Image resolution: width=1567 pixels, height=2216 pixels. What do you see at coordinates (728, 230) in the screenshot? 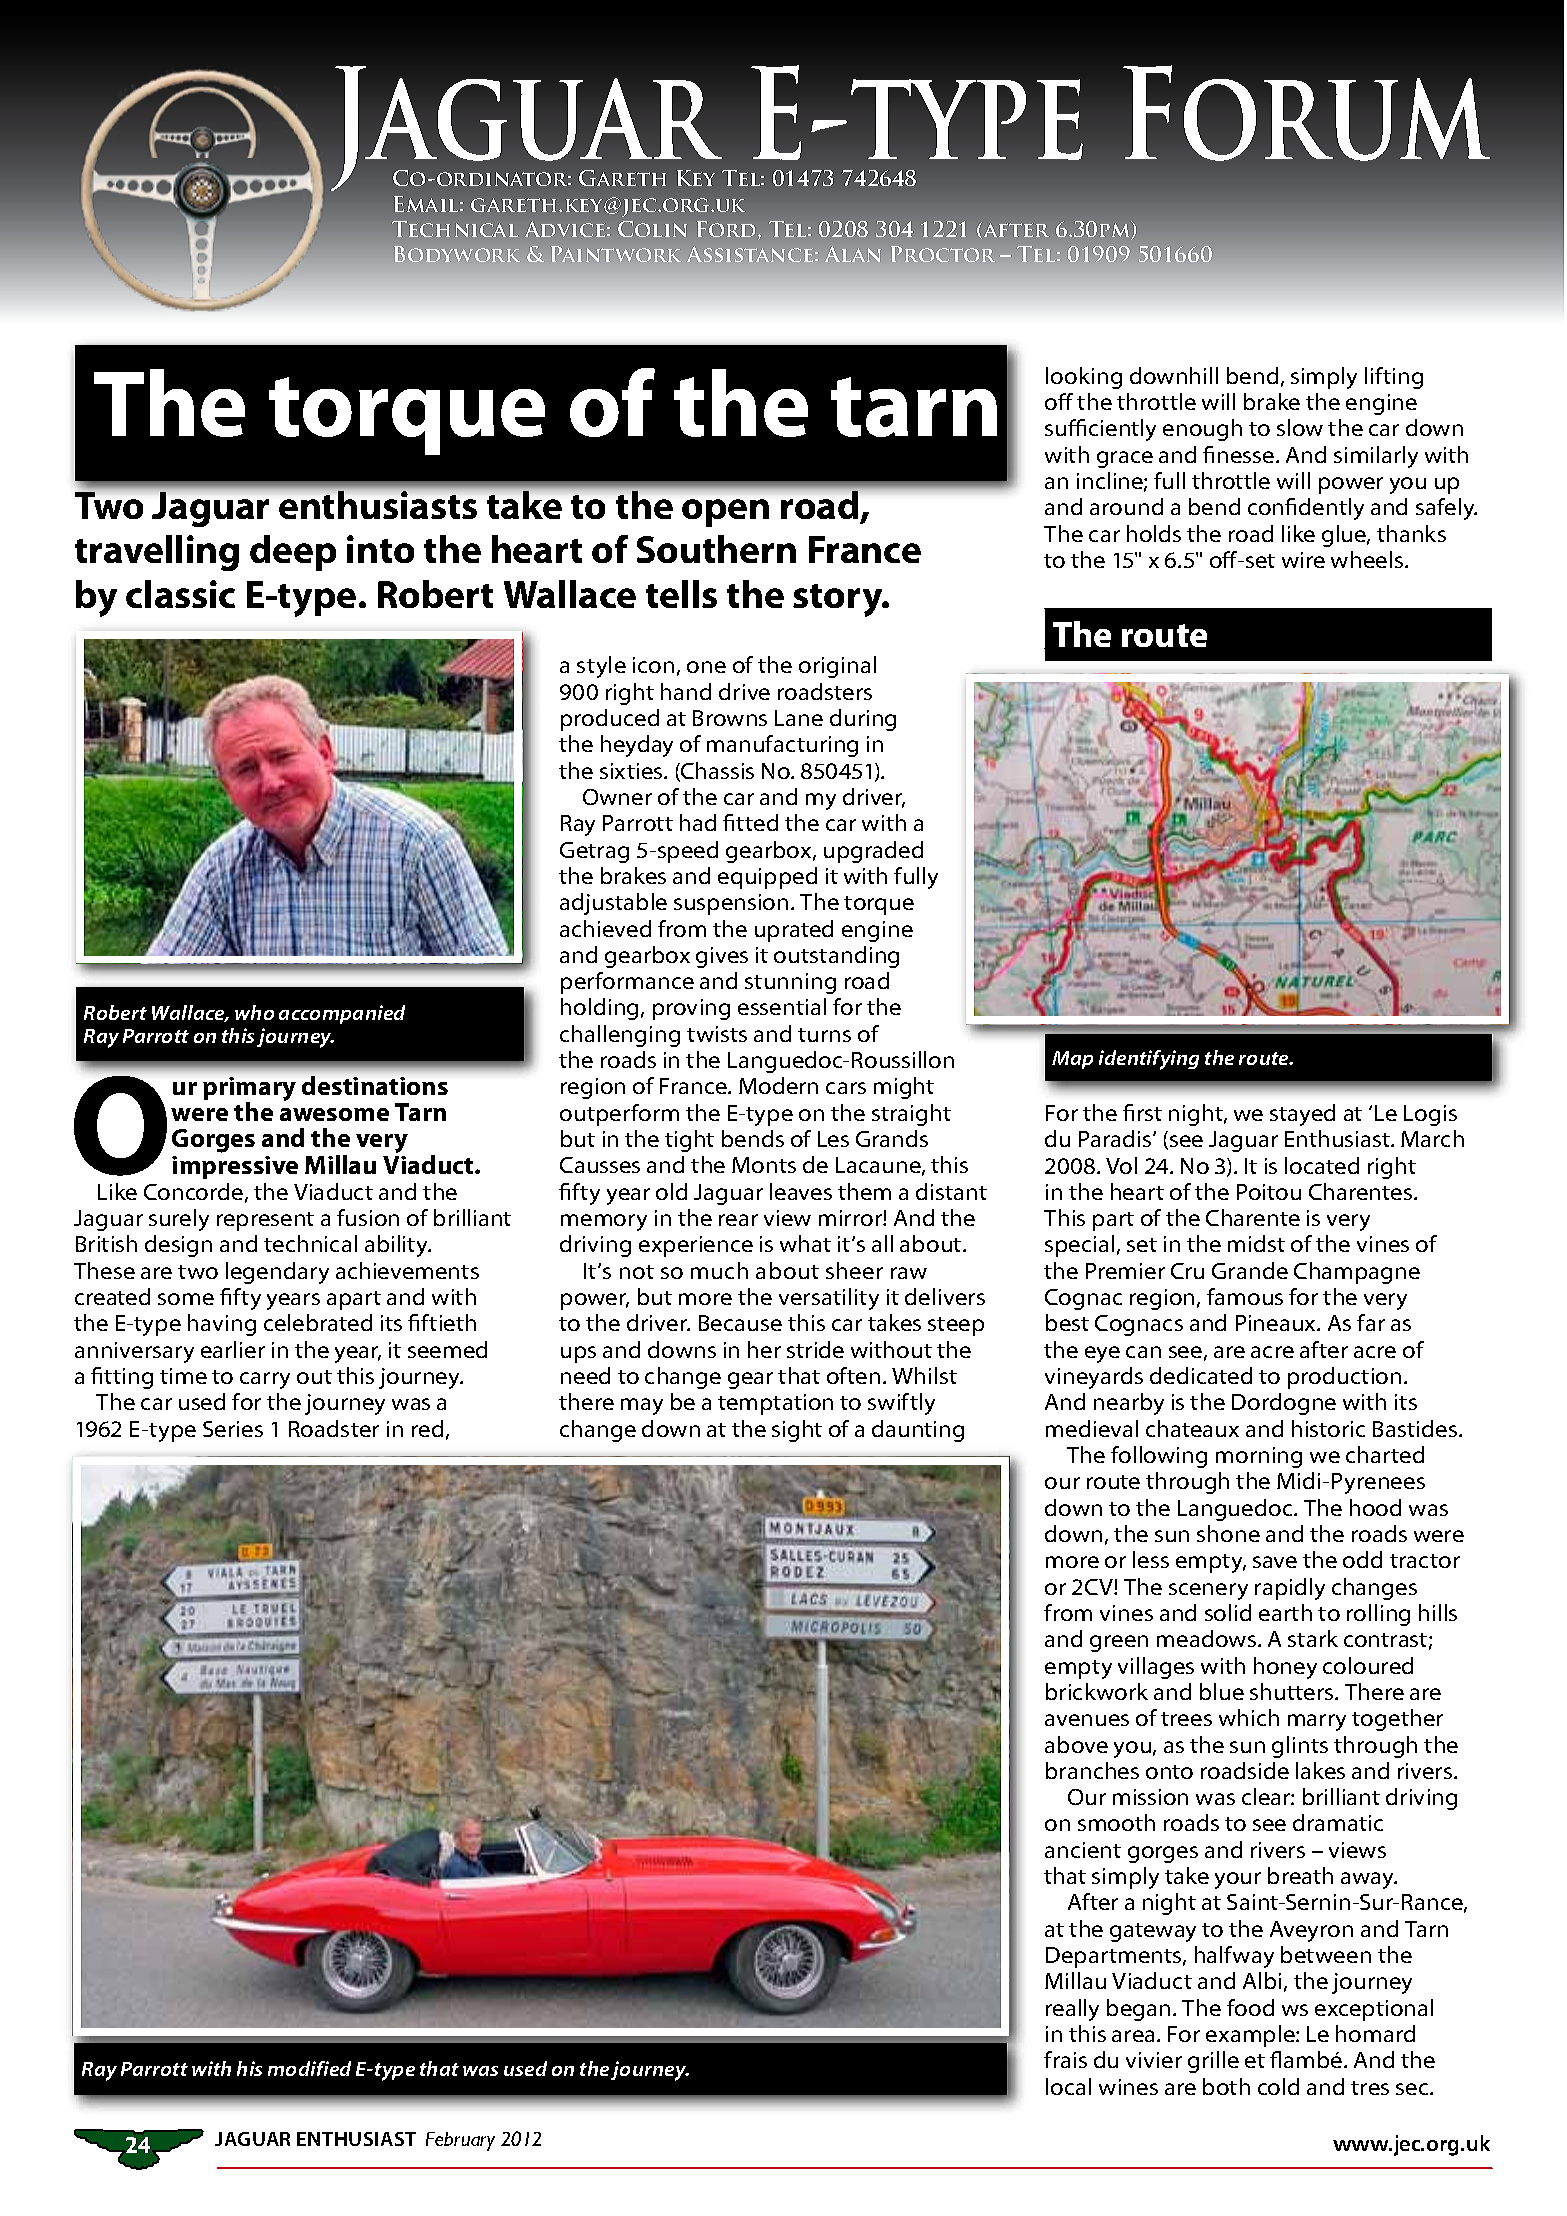
I see `Ford` at bounding box center [728, 230].
